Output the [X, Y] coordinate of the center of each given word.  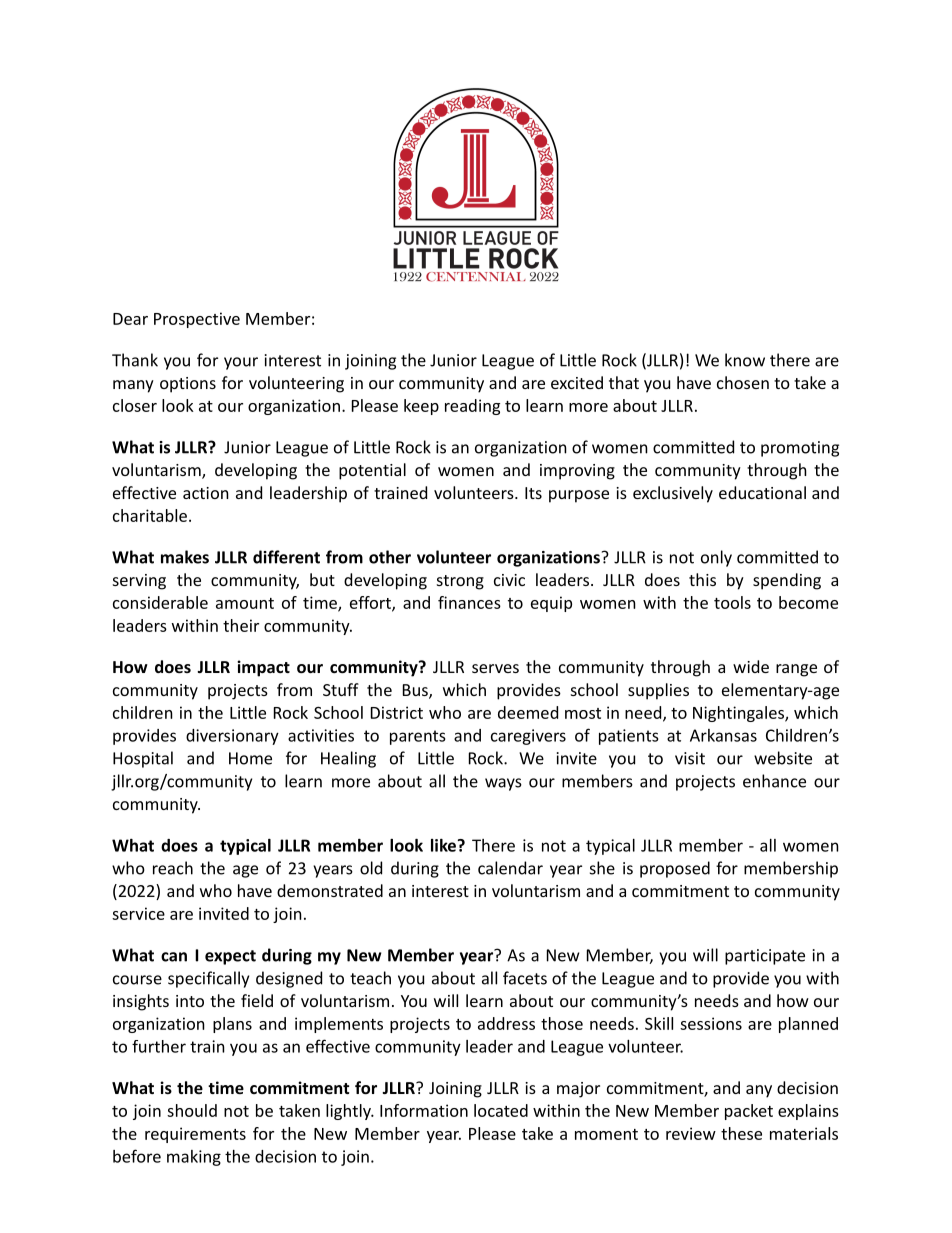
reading [472, 407]
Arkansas [723, 735]
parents [418, 737]
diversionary [232, 737]
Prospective [197, 320]
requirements [195, 1135]
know [745, 360]
